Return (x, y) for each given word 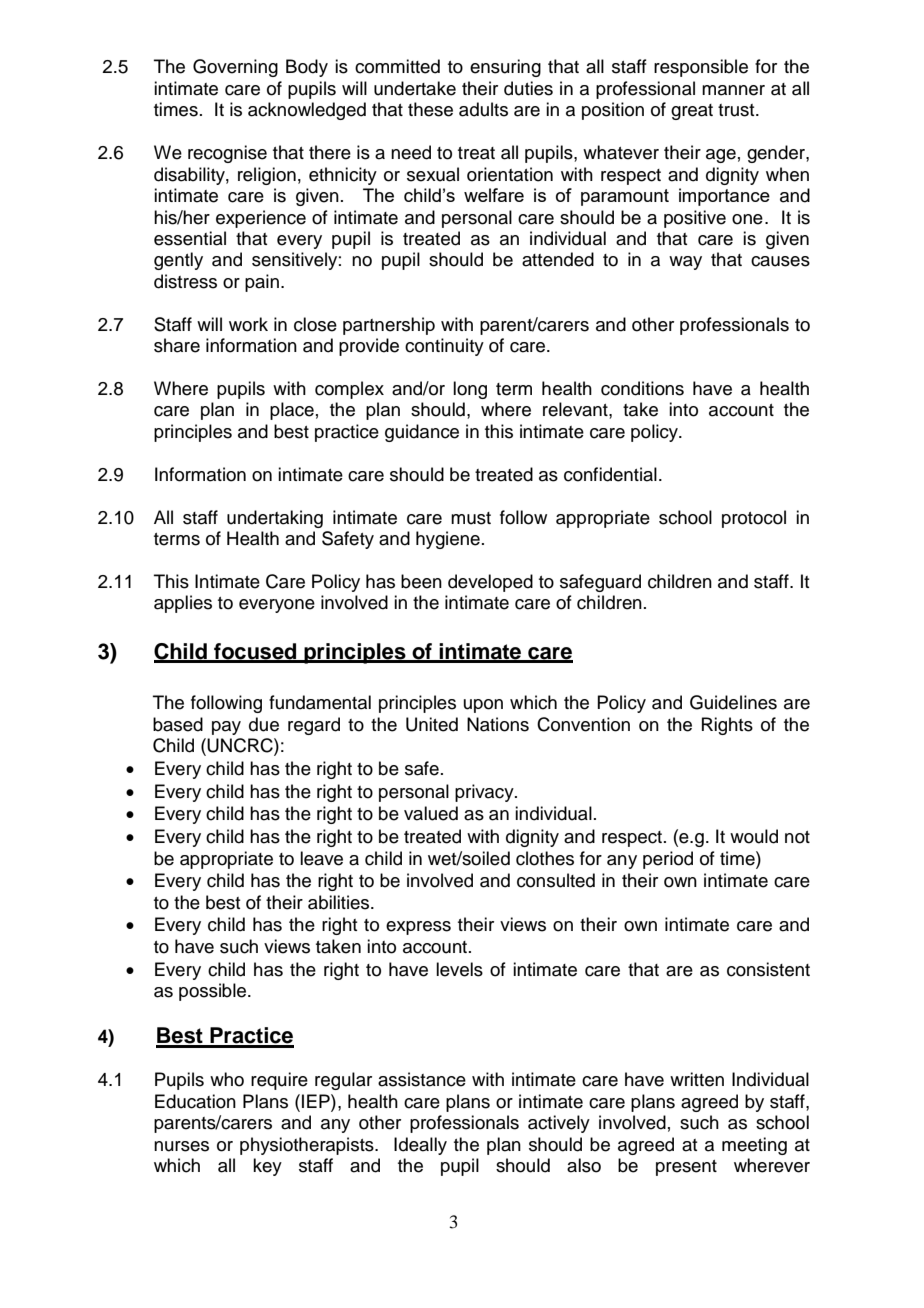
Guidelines (733, 702)
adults (483, 109)
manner (733, 90)
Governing (235, 68)
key (267, 1167)
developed (490, 583)
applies (183, 604)
